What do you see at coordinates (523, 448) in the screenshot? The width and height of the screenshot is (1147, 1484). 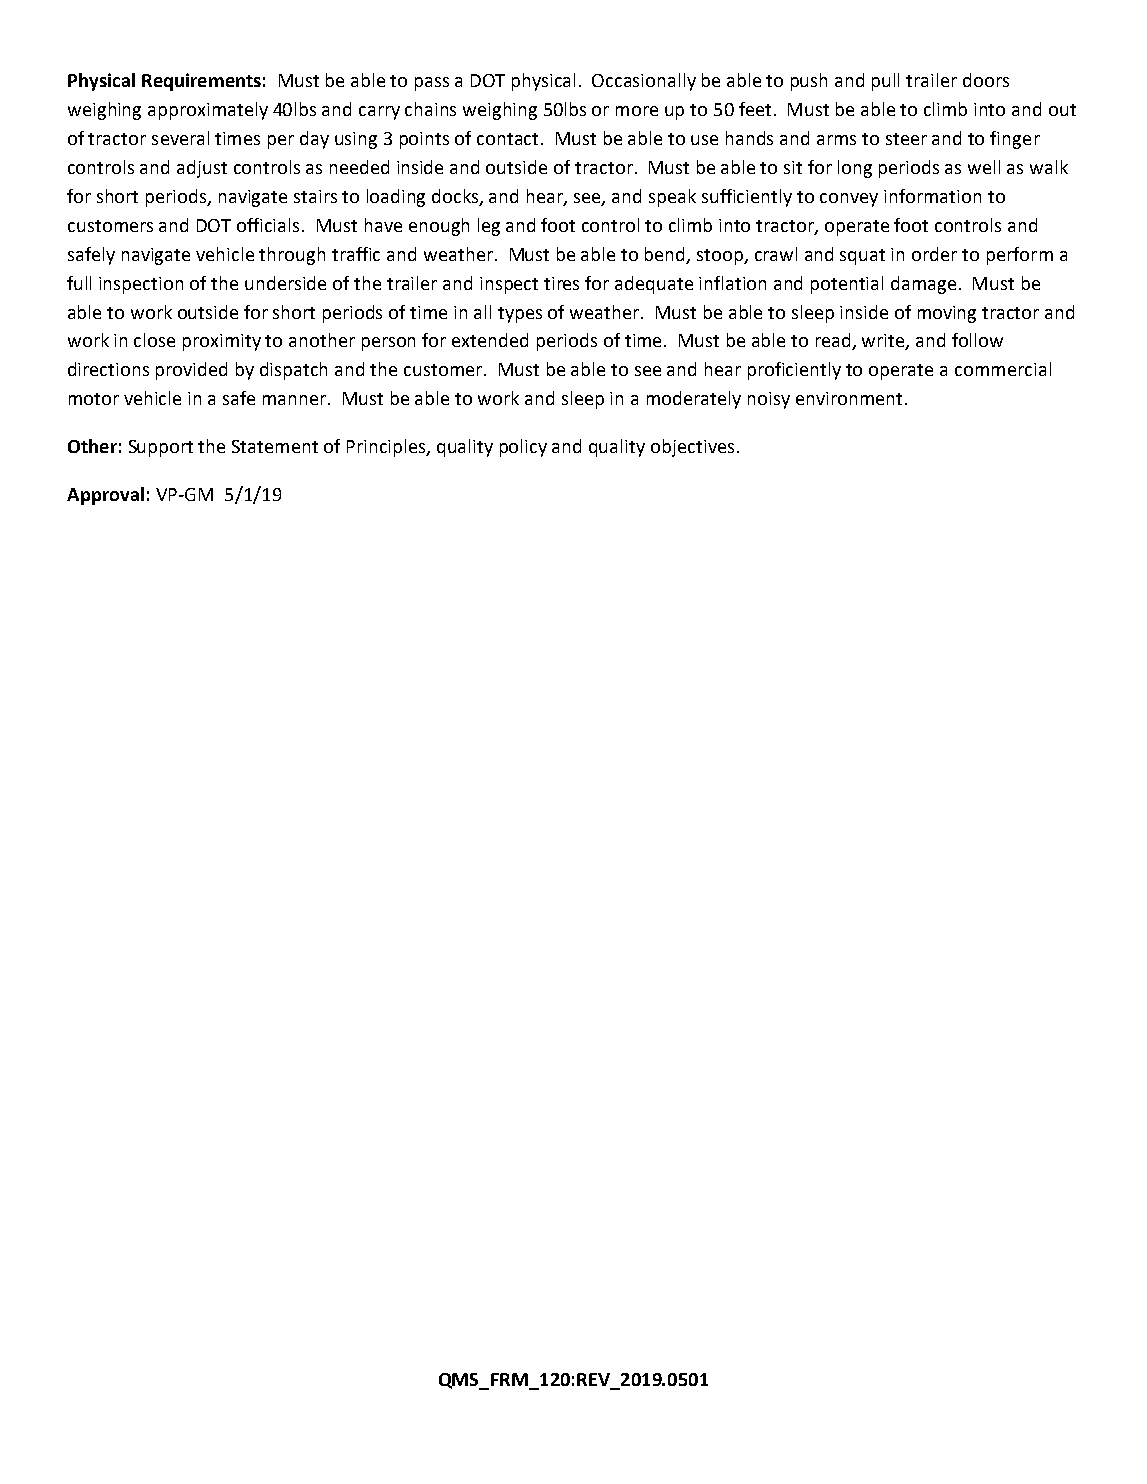 I see `policy` at bounding box center [523, 448].
